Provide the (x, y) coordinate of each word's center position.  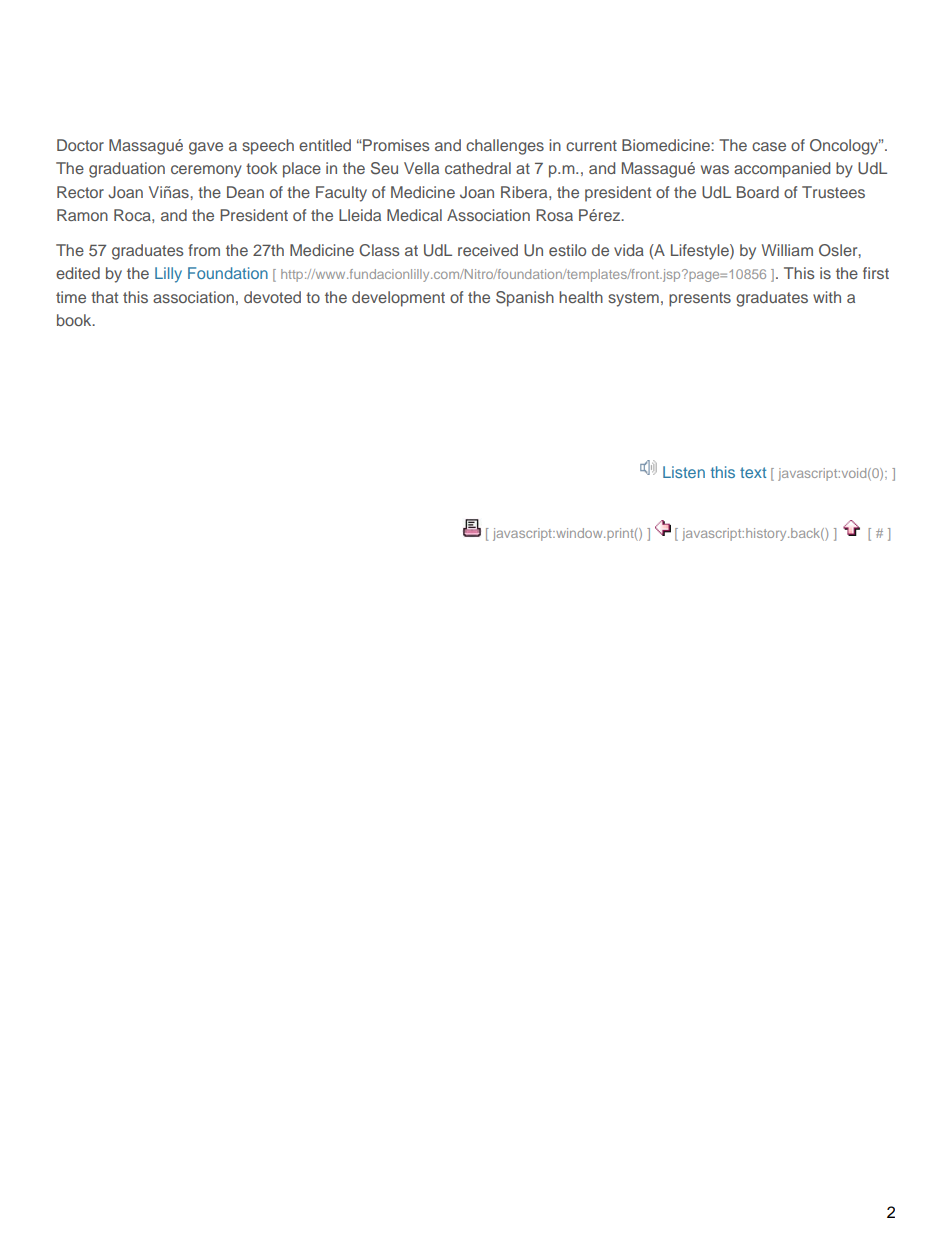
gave (206, 148)
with (827, 297)
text (753, 472)
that (104, 297)
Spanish (525, 299)
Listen (684, 472)
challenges (505, 147)
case (769, 146)
